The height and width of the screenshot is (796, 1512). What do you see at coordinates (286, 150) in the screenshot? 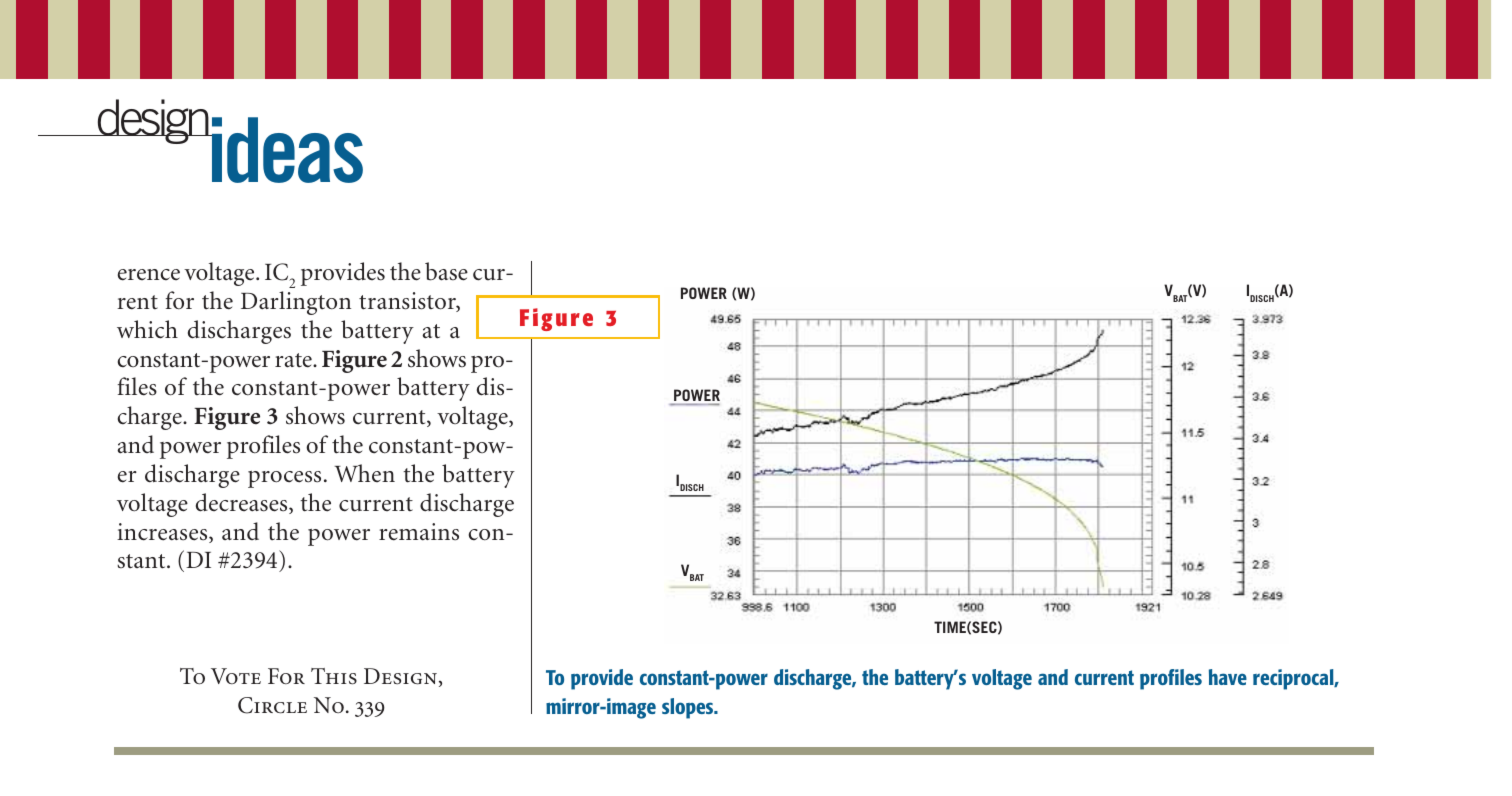
I see `ideas` at bounding box center [286, 150].
